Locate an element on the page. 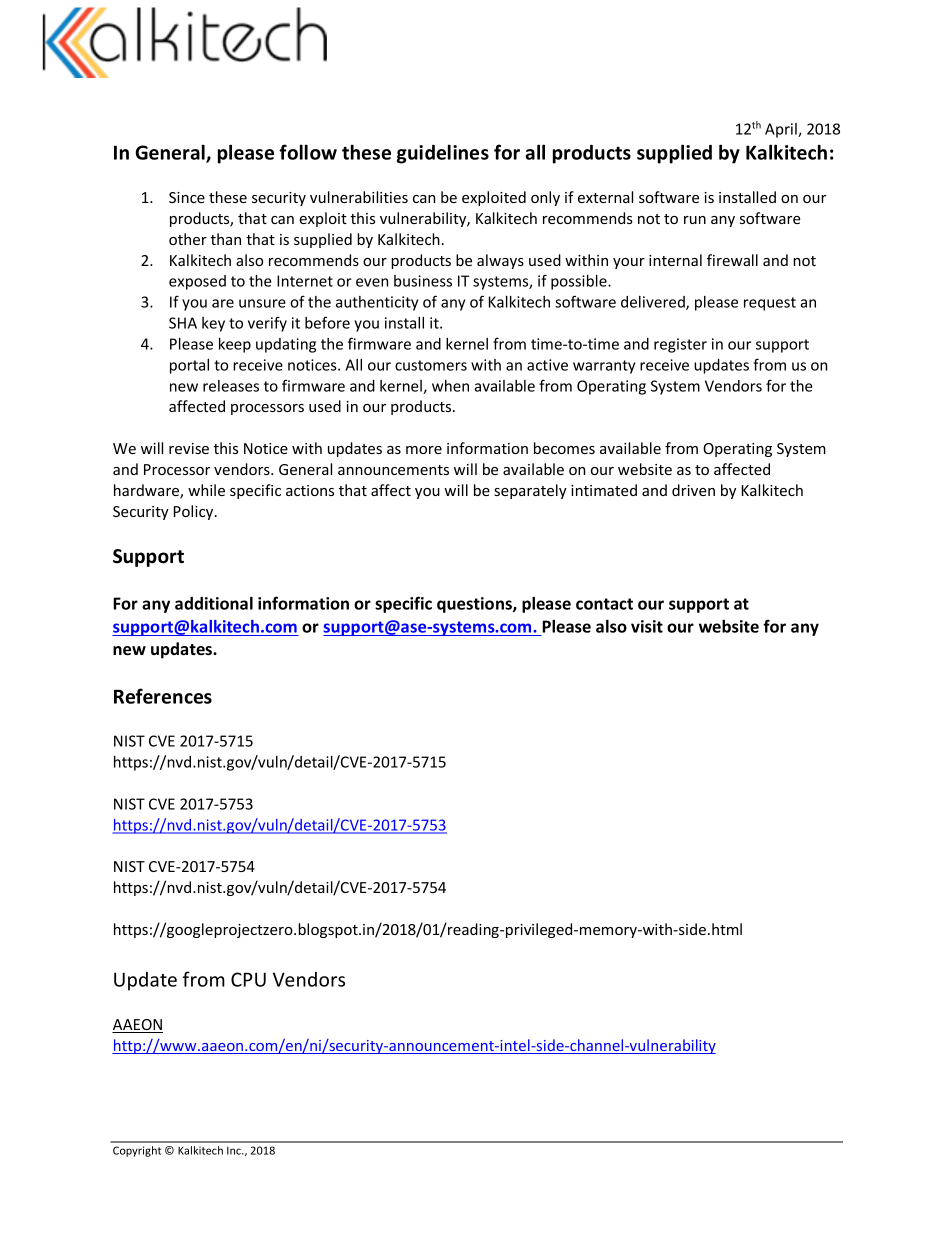  contact is located at coordinates (604, 604).
